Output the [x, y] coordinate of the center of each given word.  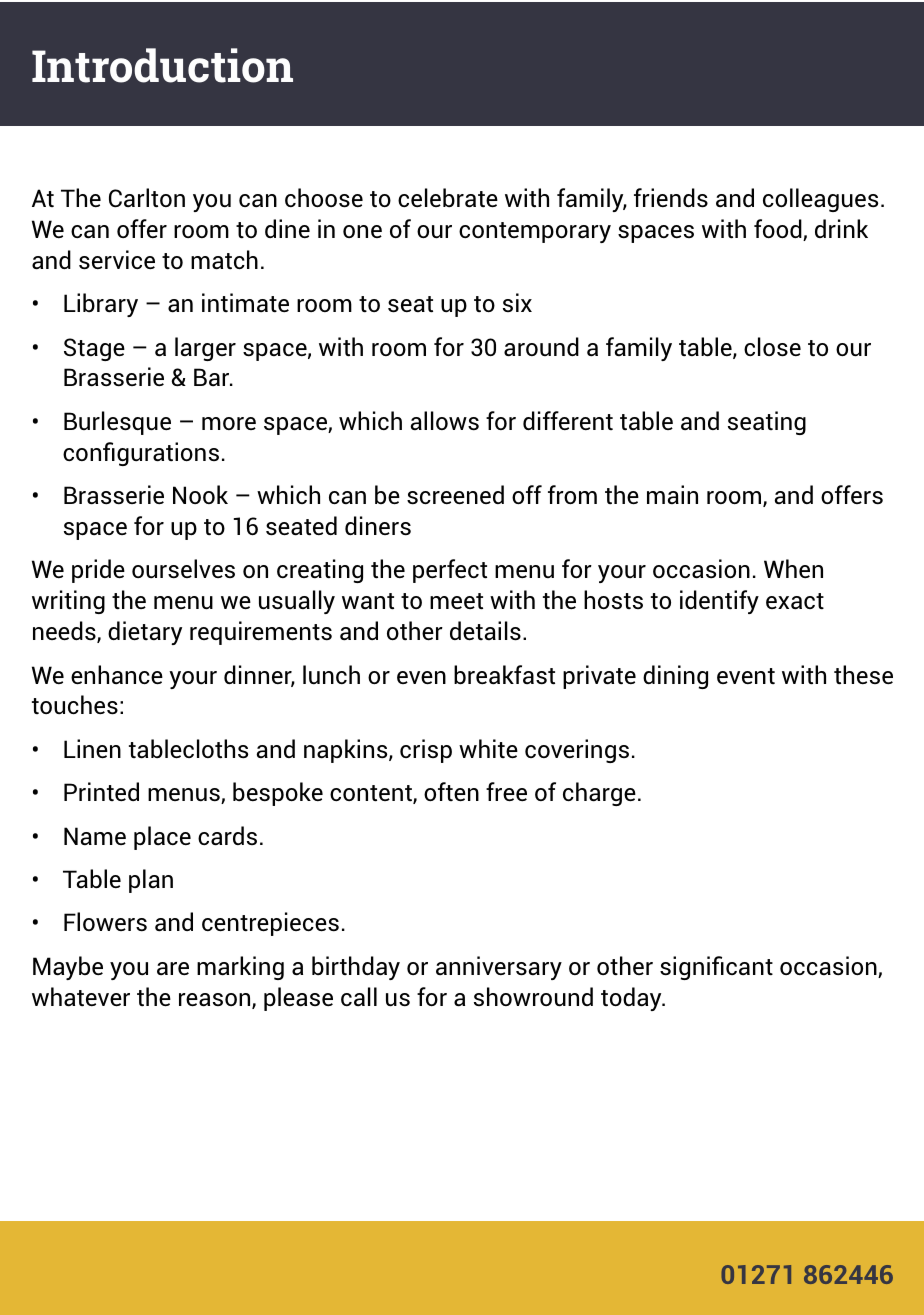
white [488, 749]
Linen [92, 749]
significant [716, 968]
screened [455, 495]
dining [675, 677]
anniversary [499, 968]
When [793, 568]
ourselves [183, 569]
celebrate [448, 198]
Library [101, 305]
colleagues [820, 200]
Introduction [162, 65]
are [173, 968]
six [517, 302]
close [772, 347]
